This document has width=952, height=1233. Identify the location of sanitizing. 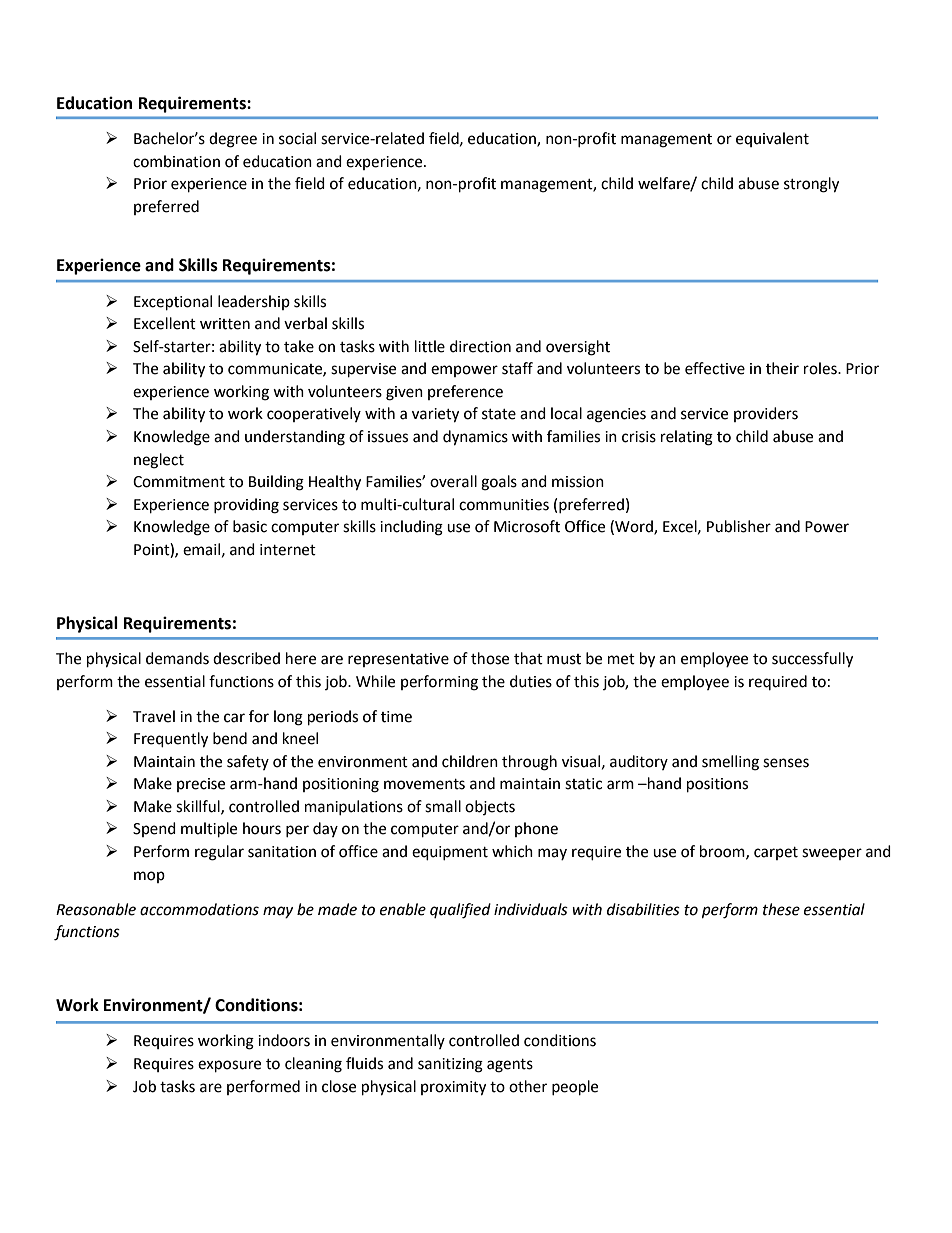
(450, 1065).
